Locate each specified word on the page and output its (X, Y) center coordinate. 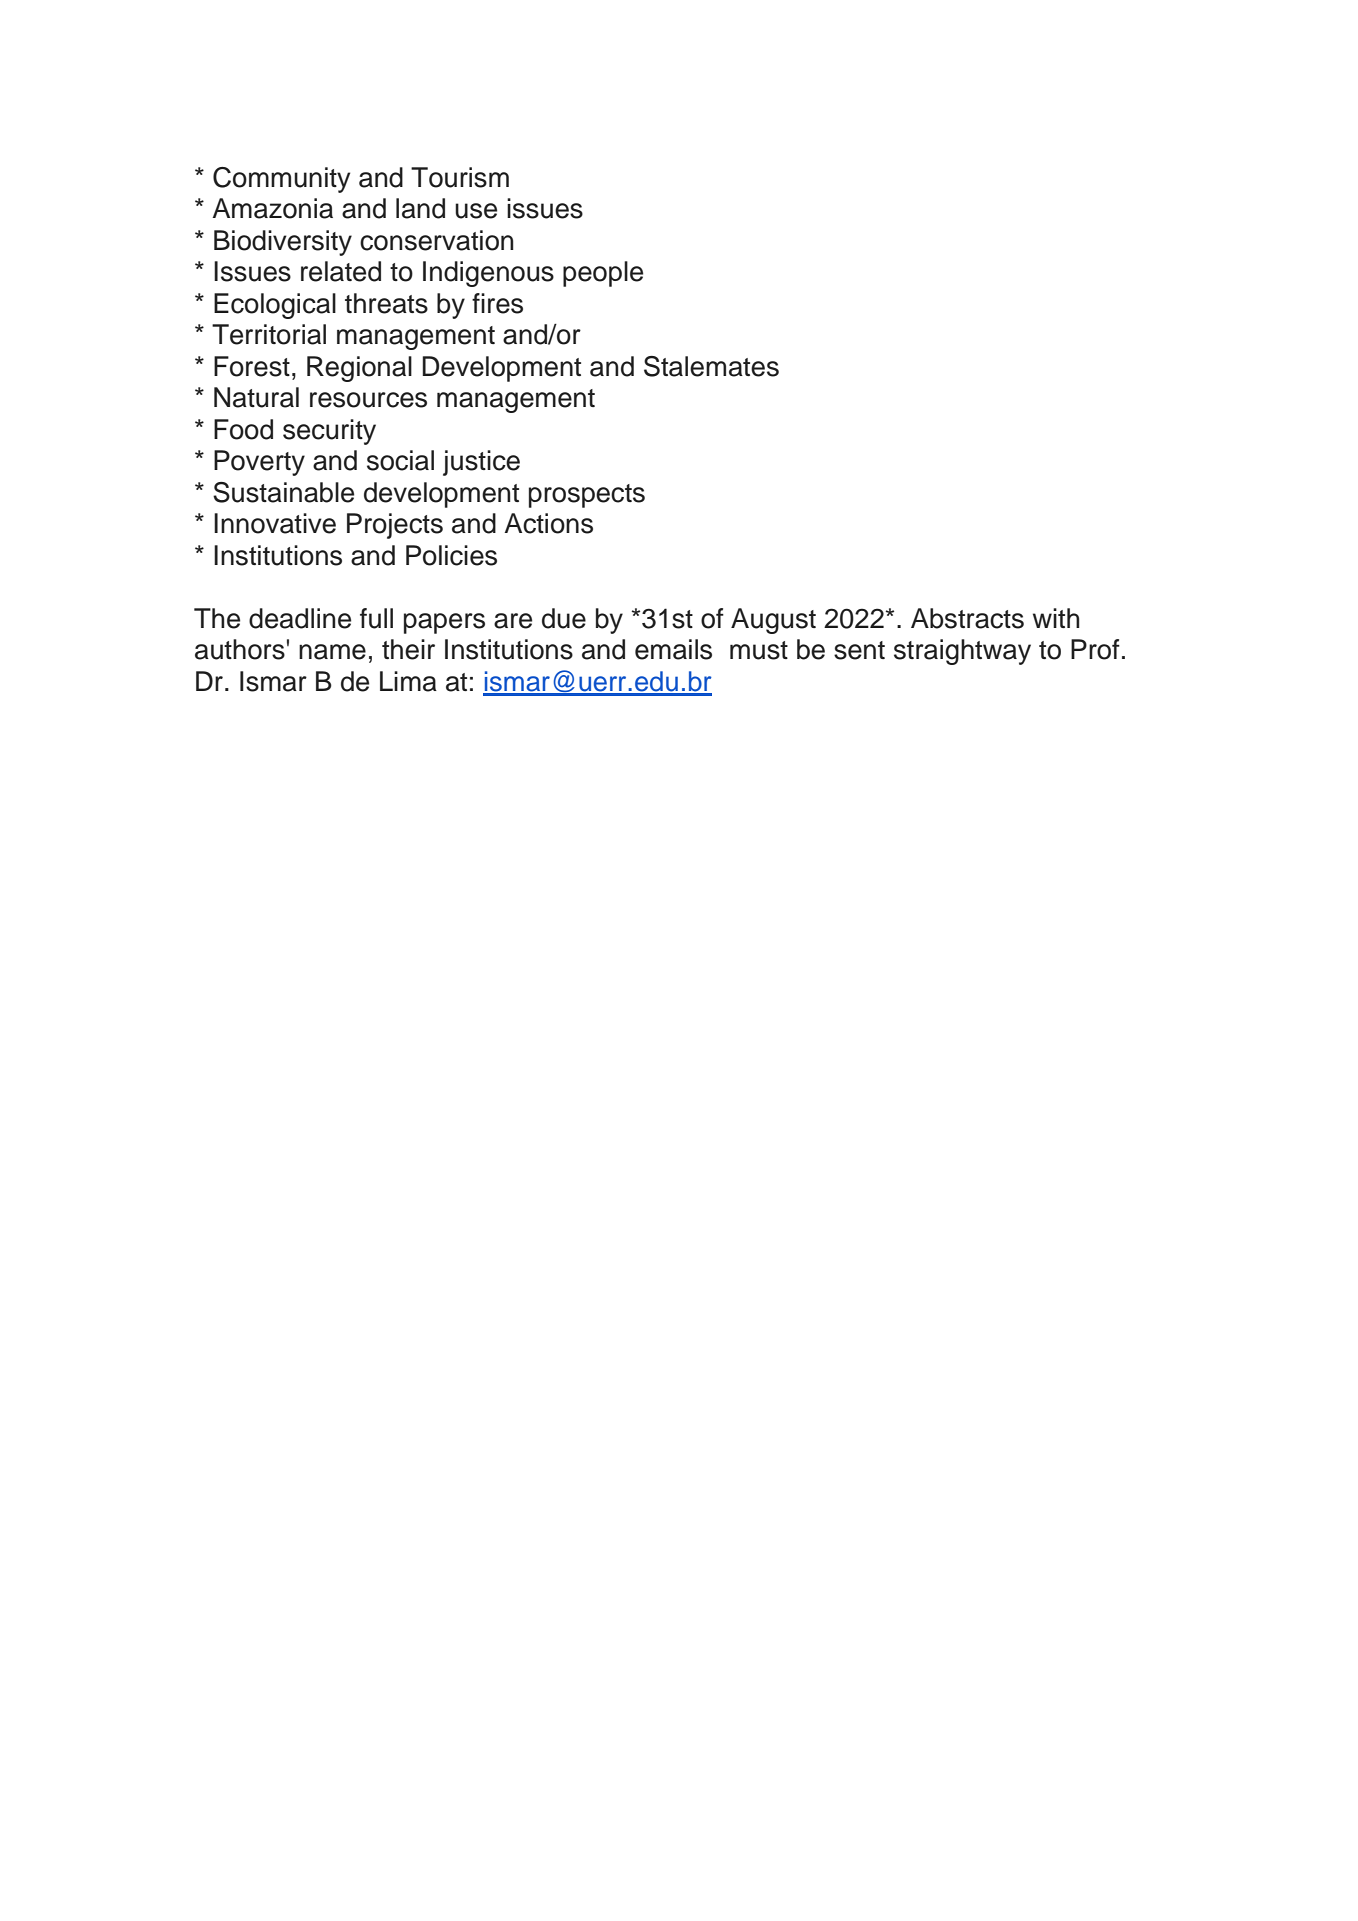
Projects (395, 526)
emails (673, 649)
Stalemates (711, 366)
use (476, 211)
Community (281, 180)
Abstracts (967, 618)
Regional (359, 369)
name (332, 652)
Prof (1095, 649)
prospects (587, 496)
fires (497, 303)
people (603, 274)
